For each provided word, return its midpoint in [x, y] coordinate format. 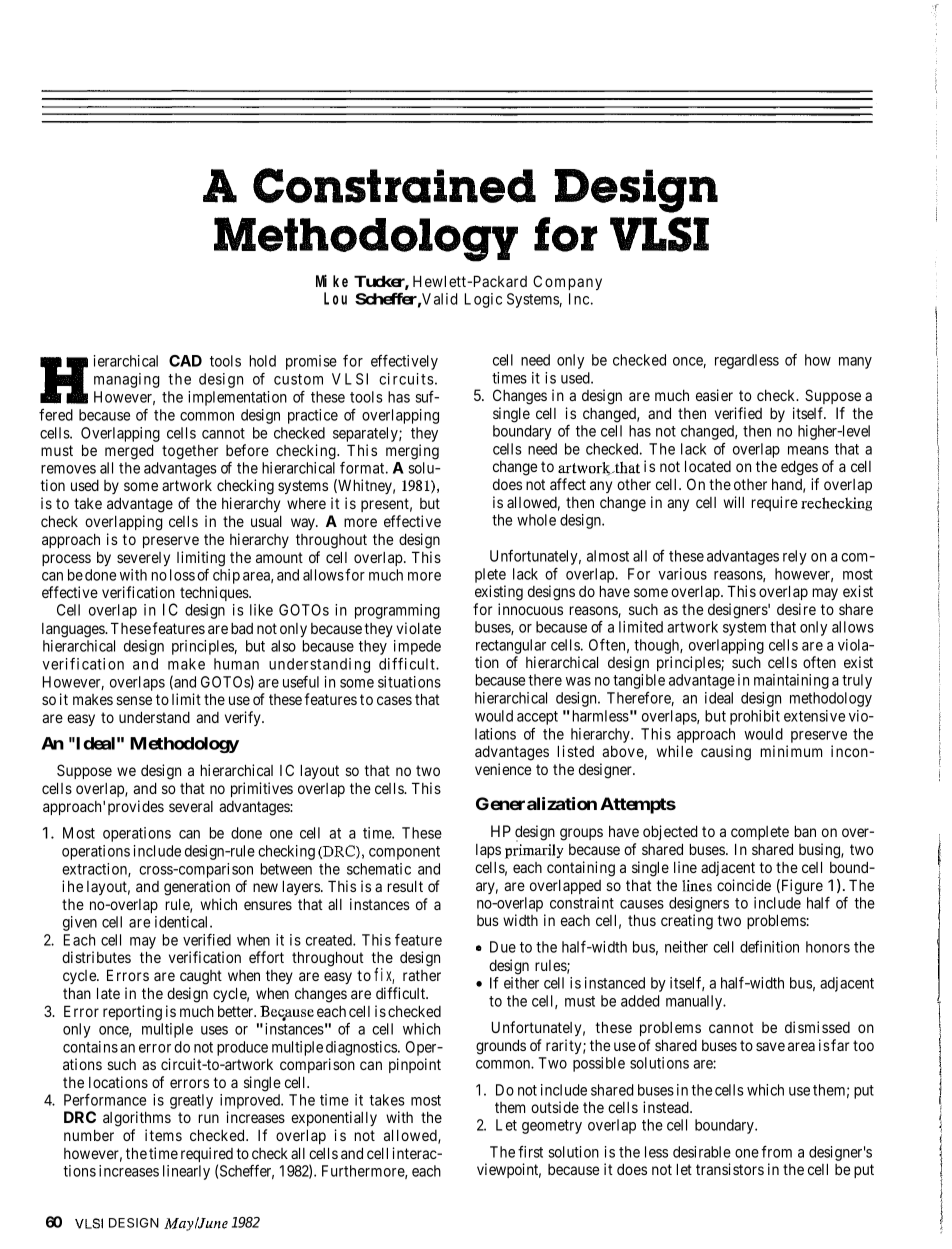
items [163, 1135]
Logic [483, 300]
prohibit [755, 717]
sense [134, 700]
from [776, 1151]
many [855, 363]
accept [537, 718]
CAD [185, 361]
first [530, 1152]
